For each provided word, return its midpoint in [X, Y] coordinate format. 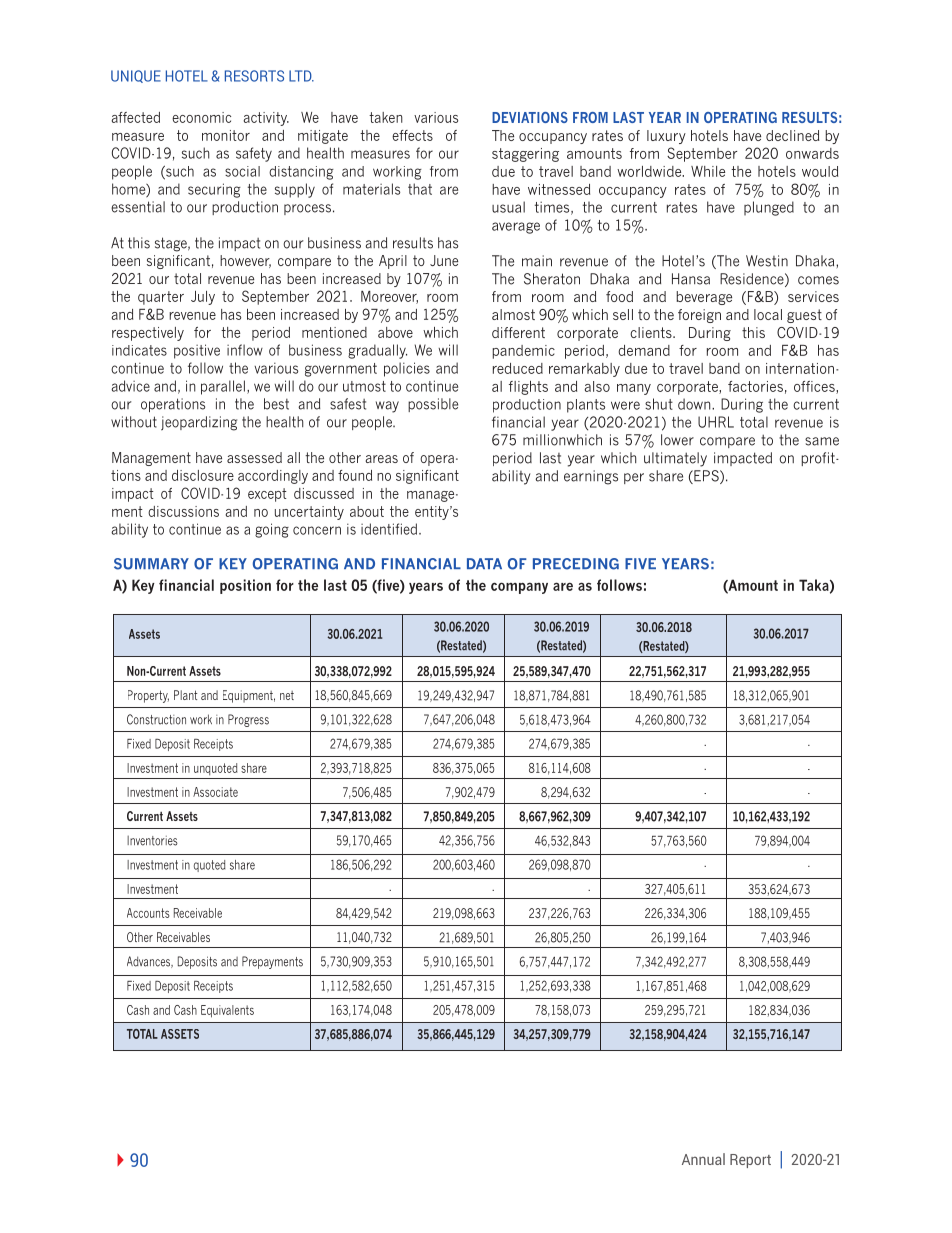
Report [750, 1161]
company [519, 588]
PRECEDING [576, 564]
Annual [703, 1159]
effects [412, 135]
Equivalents [227, 1011]
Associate [215, 792]
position [245, 586]
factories [755, 386]
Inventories [152, 841]
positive [197, 351]
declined [793, 135]
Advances [150, 962]
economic [201, 117]
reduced [518, 368]
